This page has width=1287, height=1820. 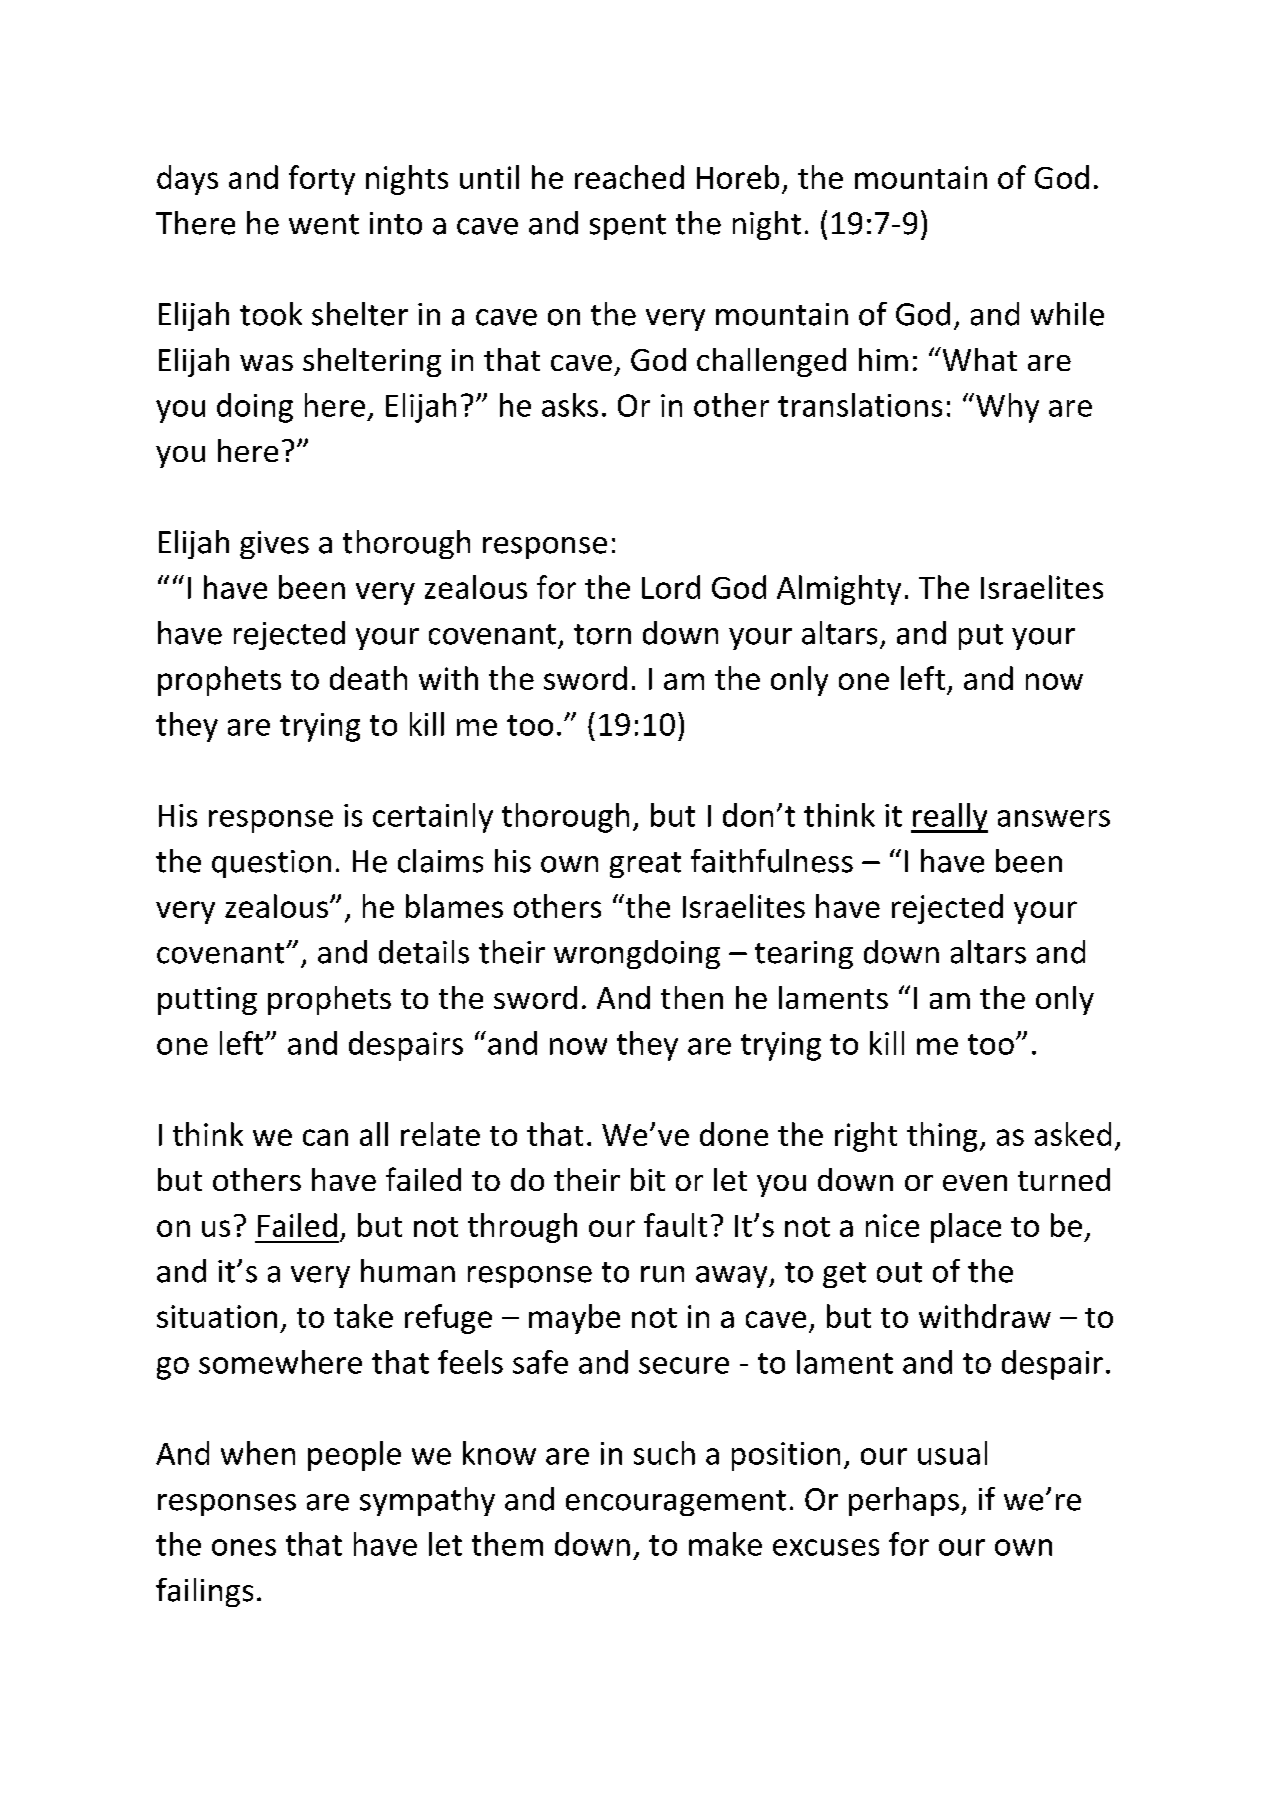 What do you see at coordinates (271, 864) in the page?
I see `question` at bounding box center [271, 864].
